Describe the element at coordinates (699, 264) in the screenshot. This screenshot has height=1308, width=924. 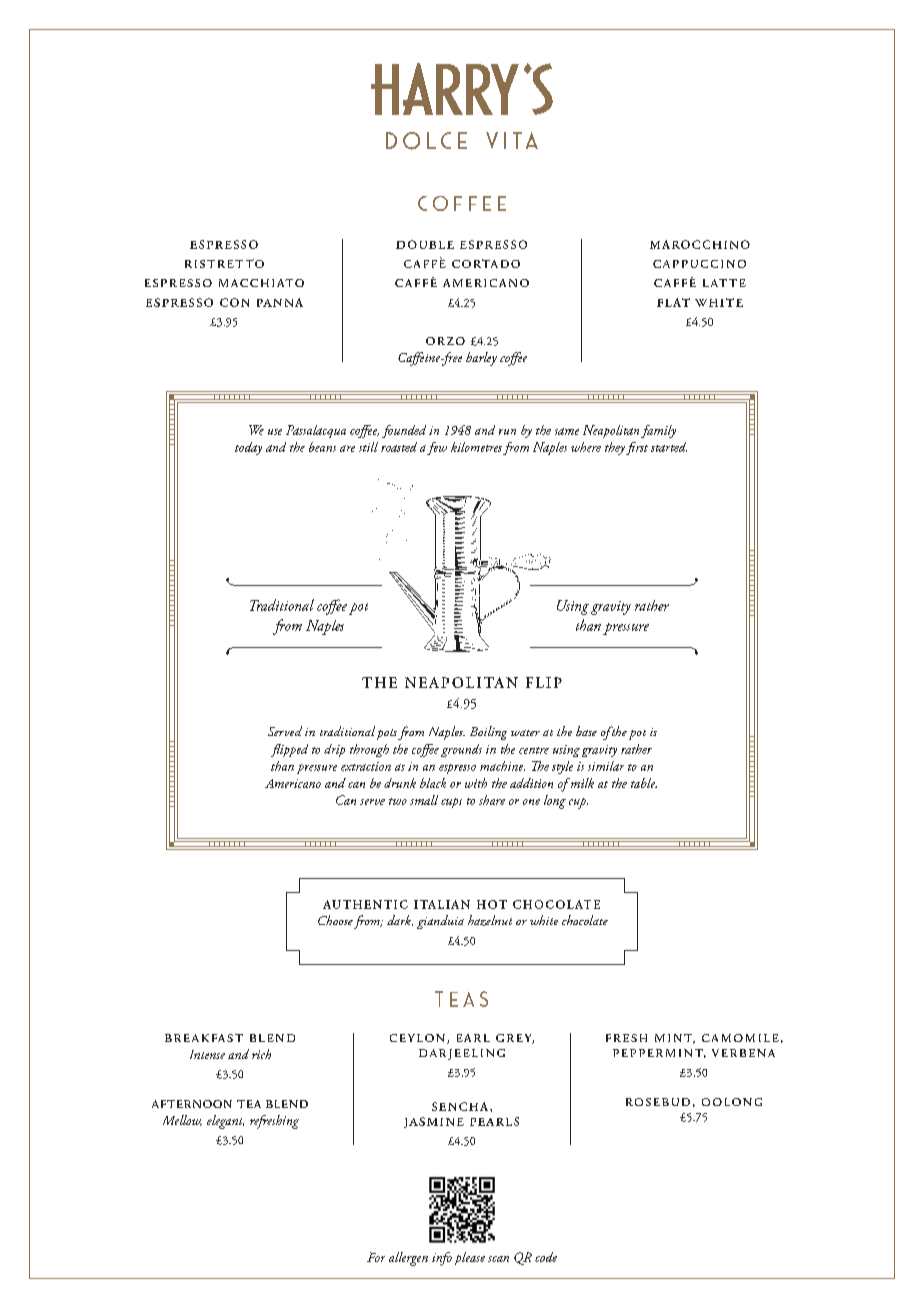
I see `CAPPUCCINO` at that location.
